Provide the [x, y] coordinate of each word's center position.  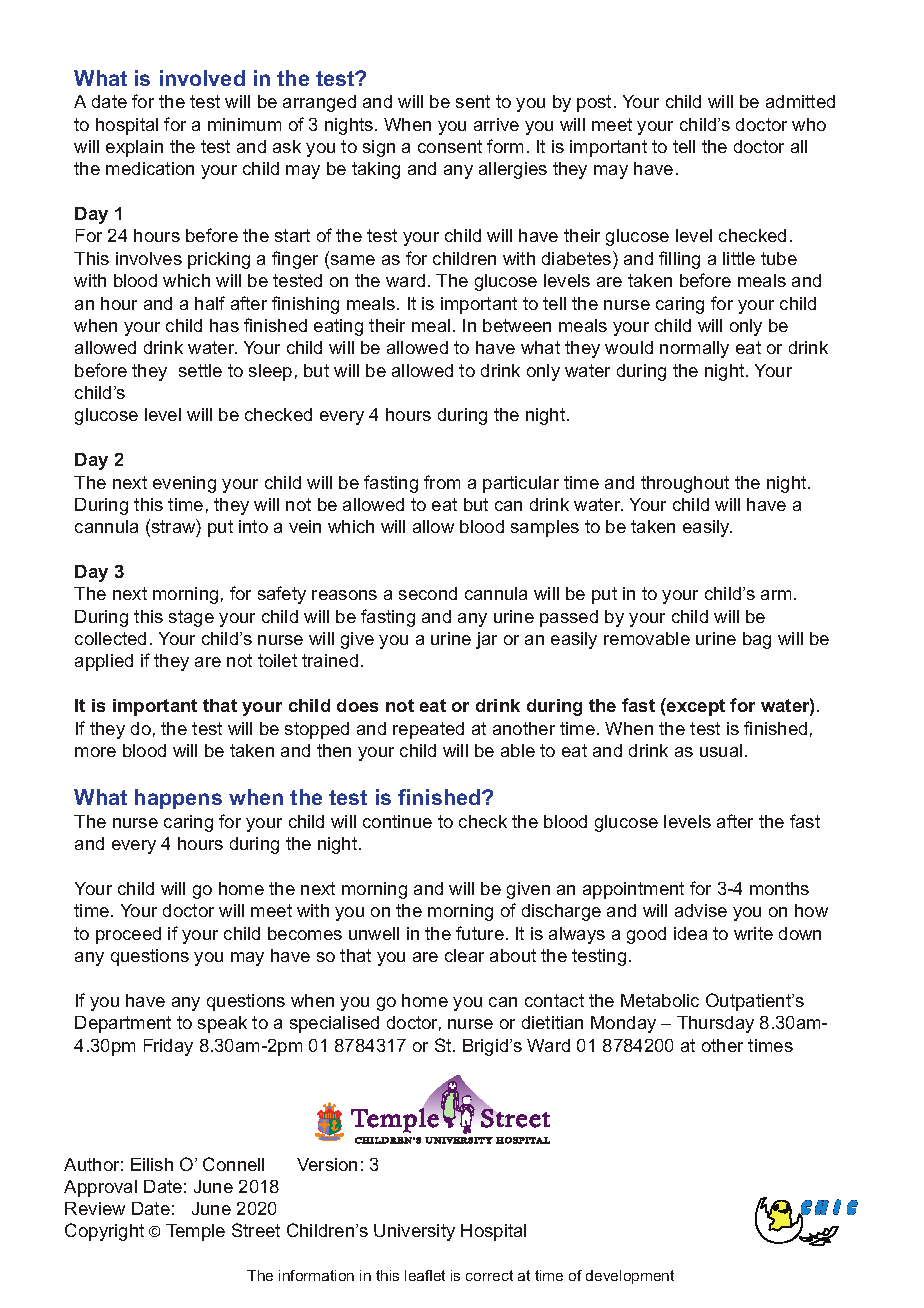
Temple [195, 1232]
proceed [128, 935]
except [695, 707]
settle [200, 370]
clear [464, 955]
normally [694, 349]
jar [486, 640]
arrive [496, 124]
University [414, 1232]
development [630, 1277]
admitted [800, 101]
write [753, 933]
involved [202, 78]
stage [191, 618]
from [442, 482]
